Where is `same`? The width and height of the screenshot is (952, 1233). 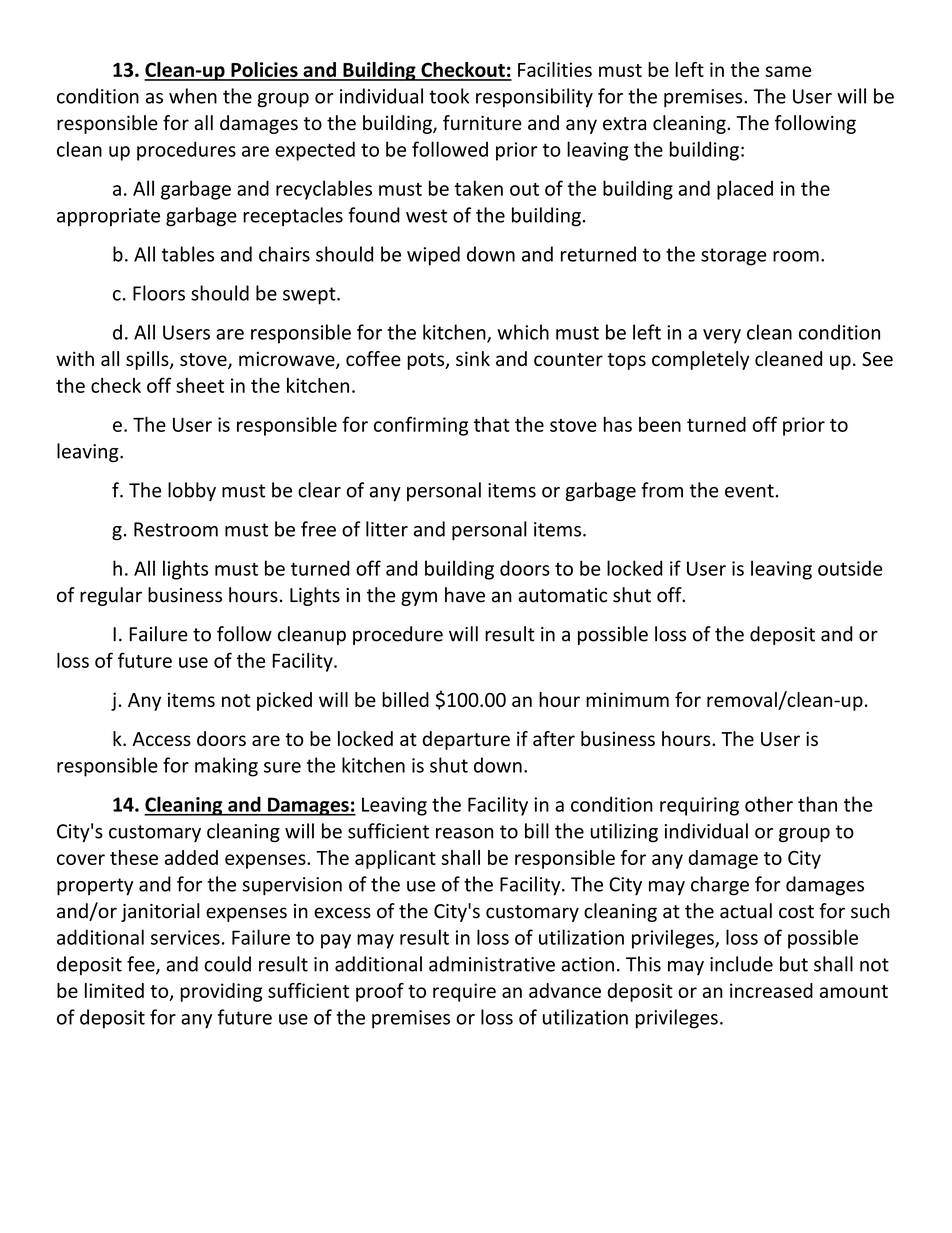 same is located at coordinates (788, 71).
